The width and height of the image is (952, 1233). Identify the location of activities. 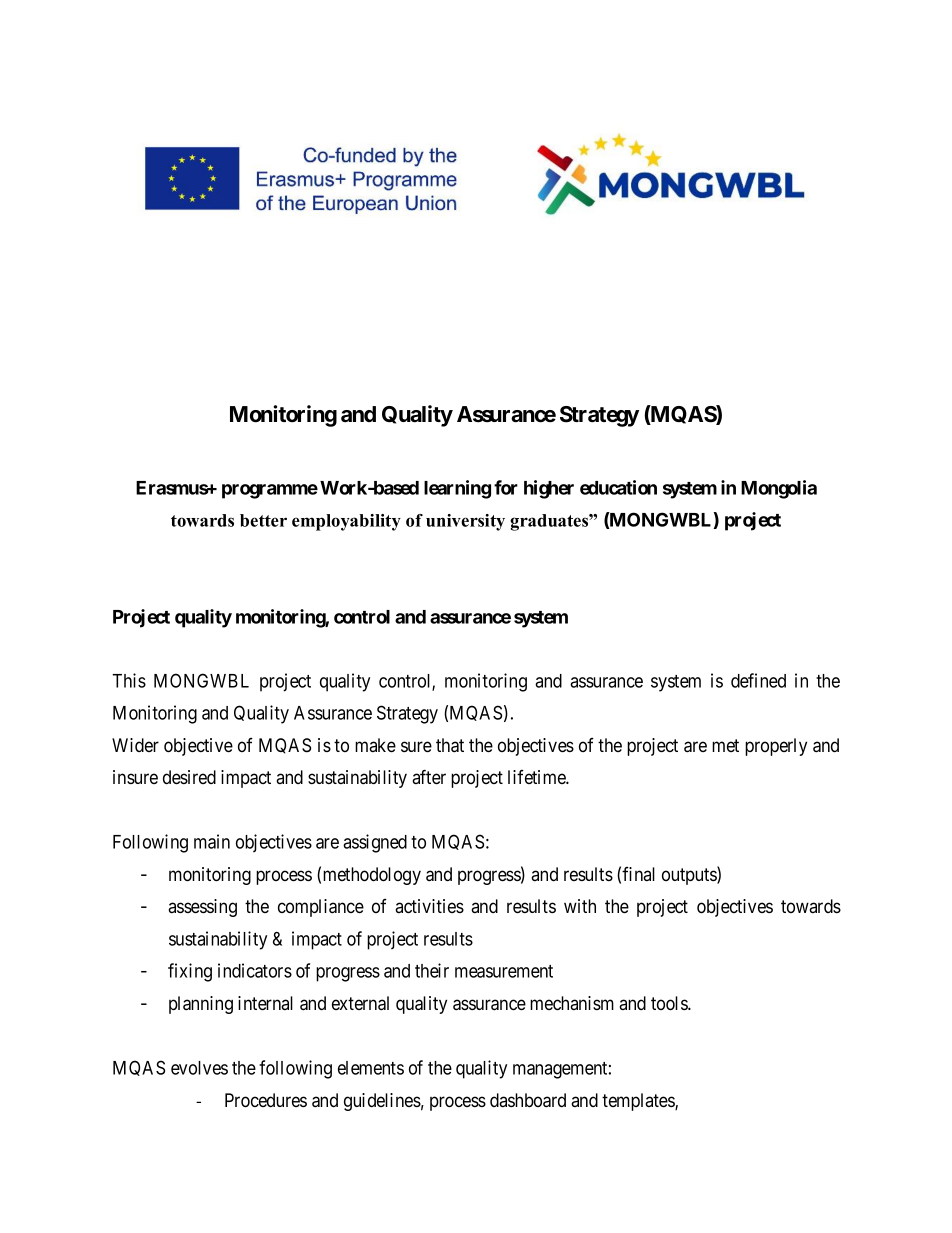
(429, 906).
